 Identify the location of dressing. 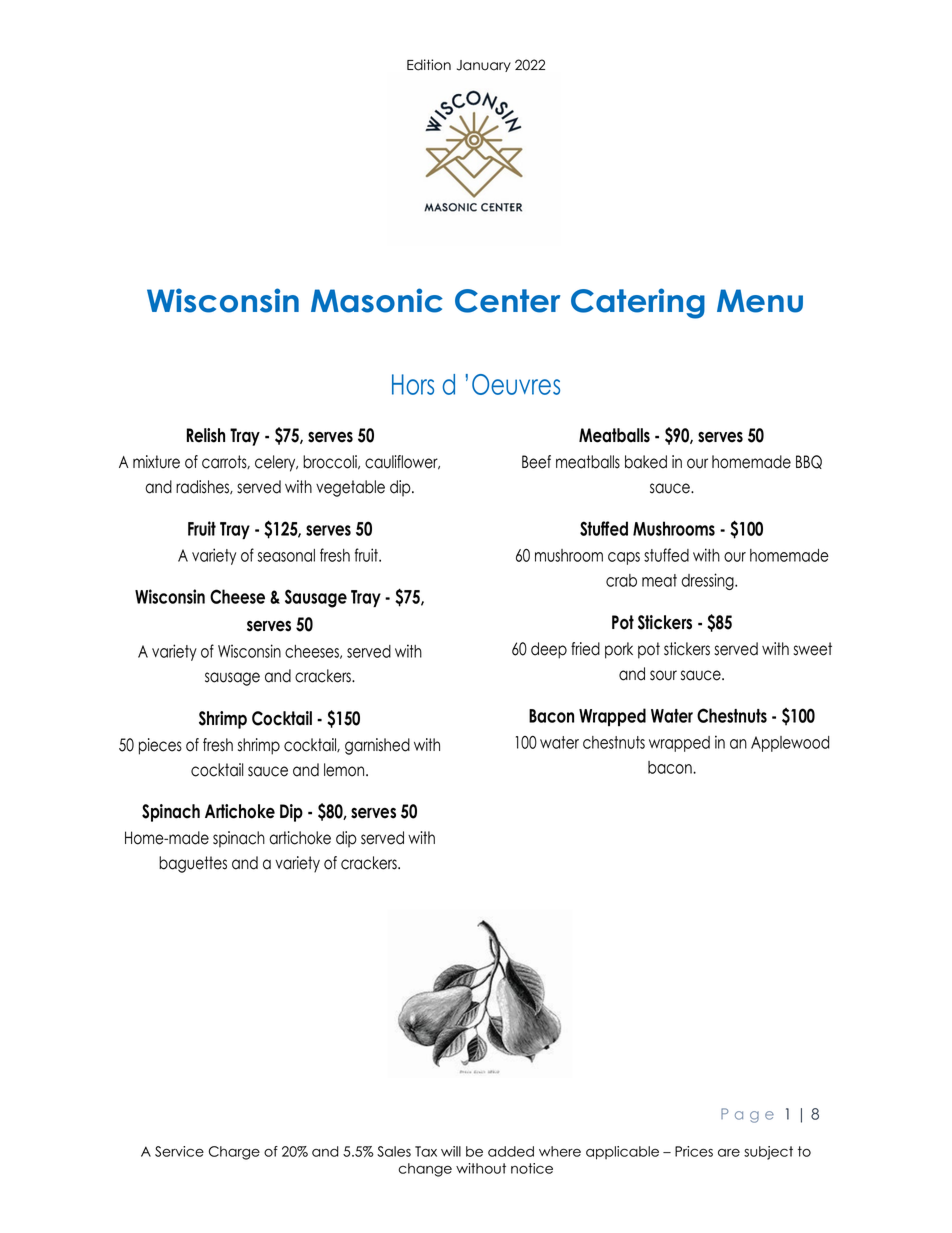
(708, 581).
